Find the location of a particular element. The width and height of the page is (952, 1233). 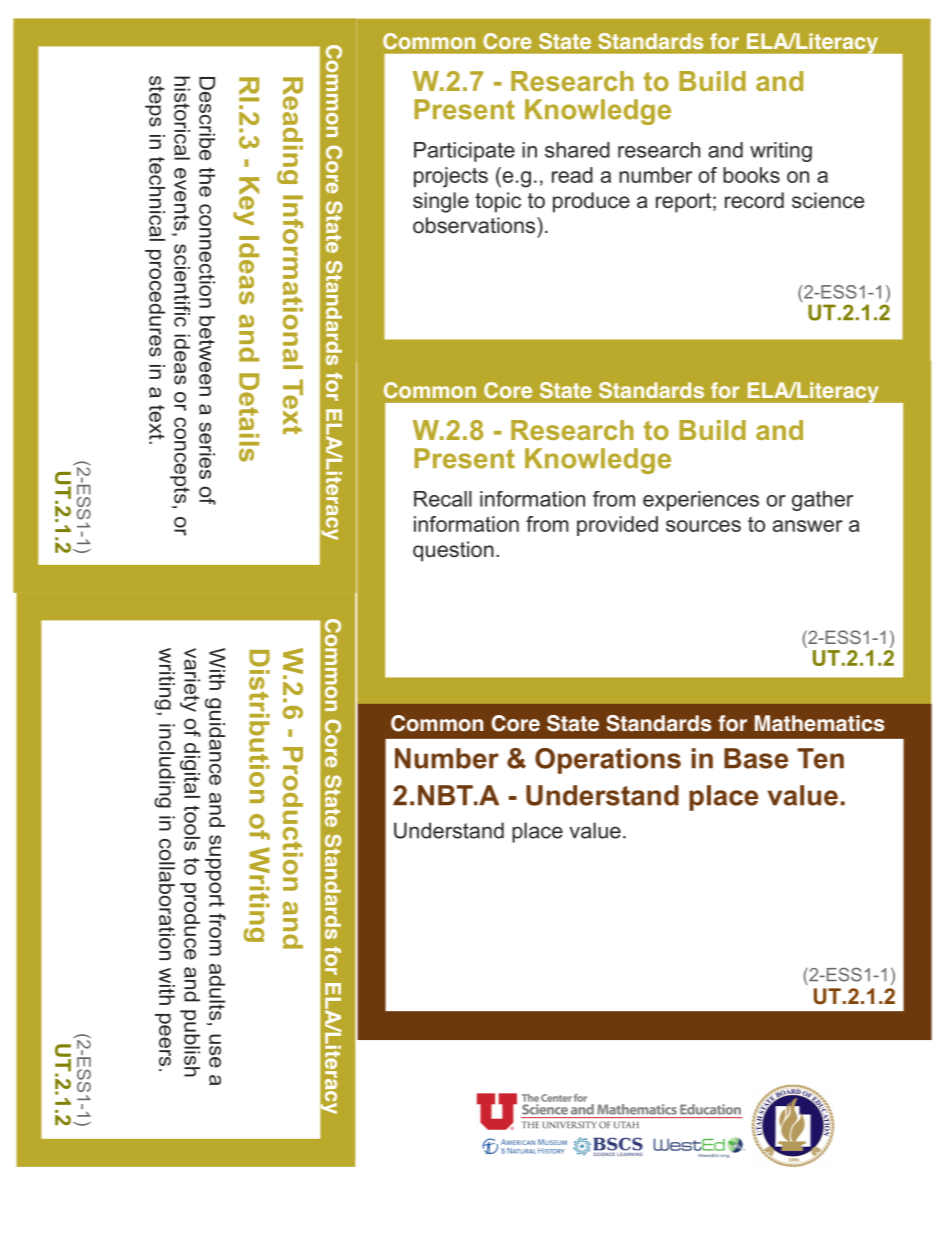

shared is located at coordinates (577, 150).
